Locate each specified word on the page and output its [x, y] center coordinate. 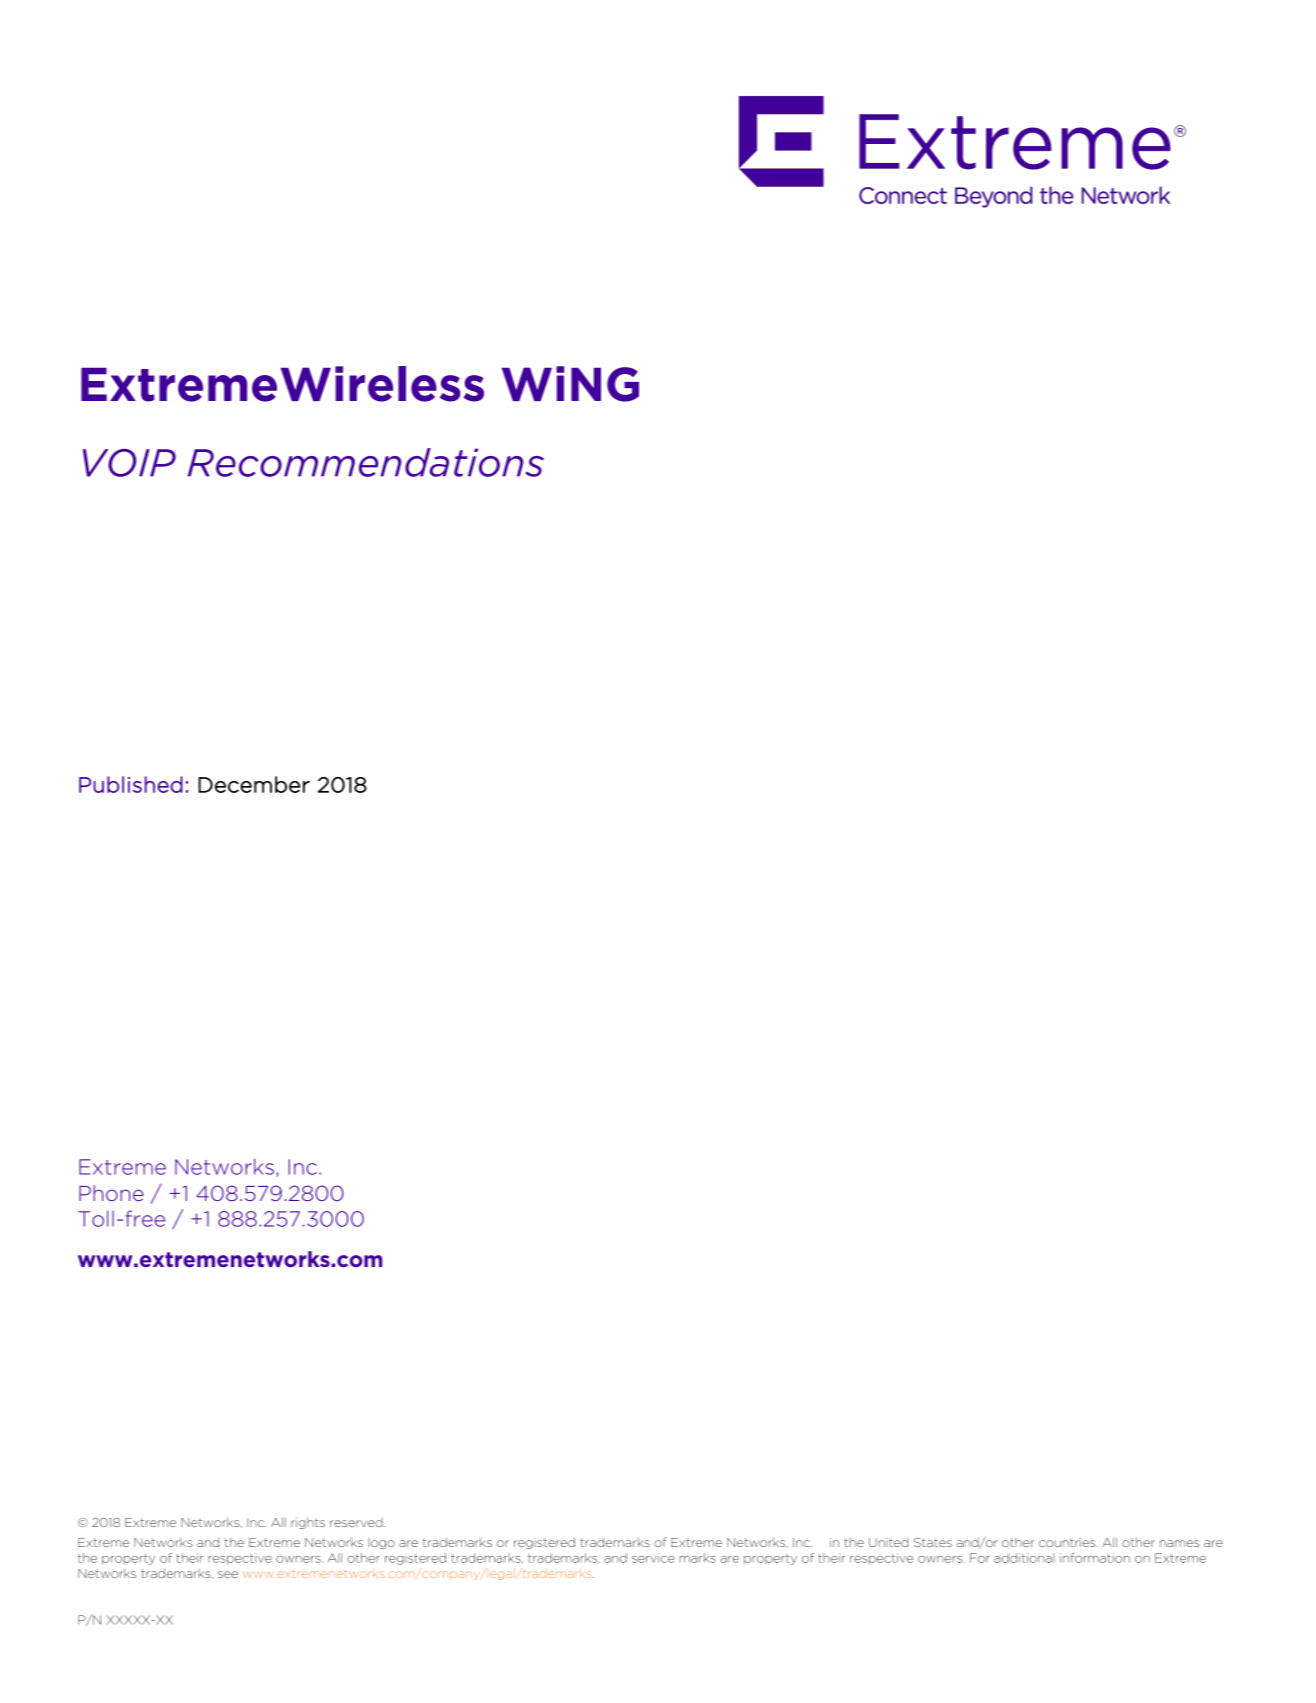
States [933, 1542]
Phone [111, 1193]
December [254, 784]
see [228, 1574]
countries [1068, 1542]
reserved [357, 1522]
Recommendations [366, 462]
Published [131, 784]
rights [308, 1523]
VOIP [129, 463]
